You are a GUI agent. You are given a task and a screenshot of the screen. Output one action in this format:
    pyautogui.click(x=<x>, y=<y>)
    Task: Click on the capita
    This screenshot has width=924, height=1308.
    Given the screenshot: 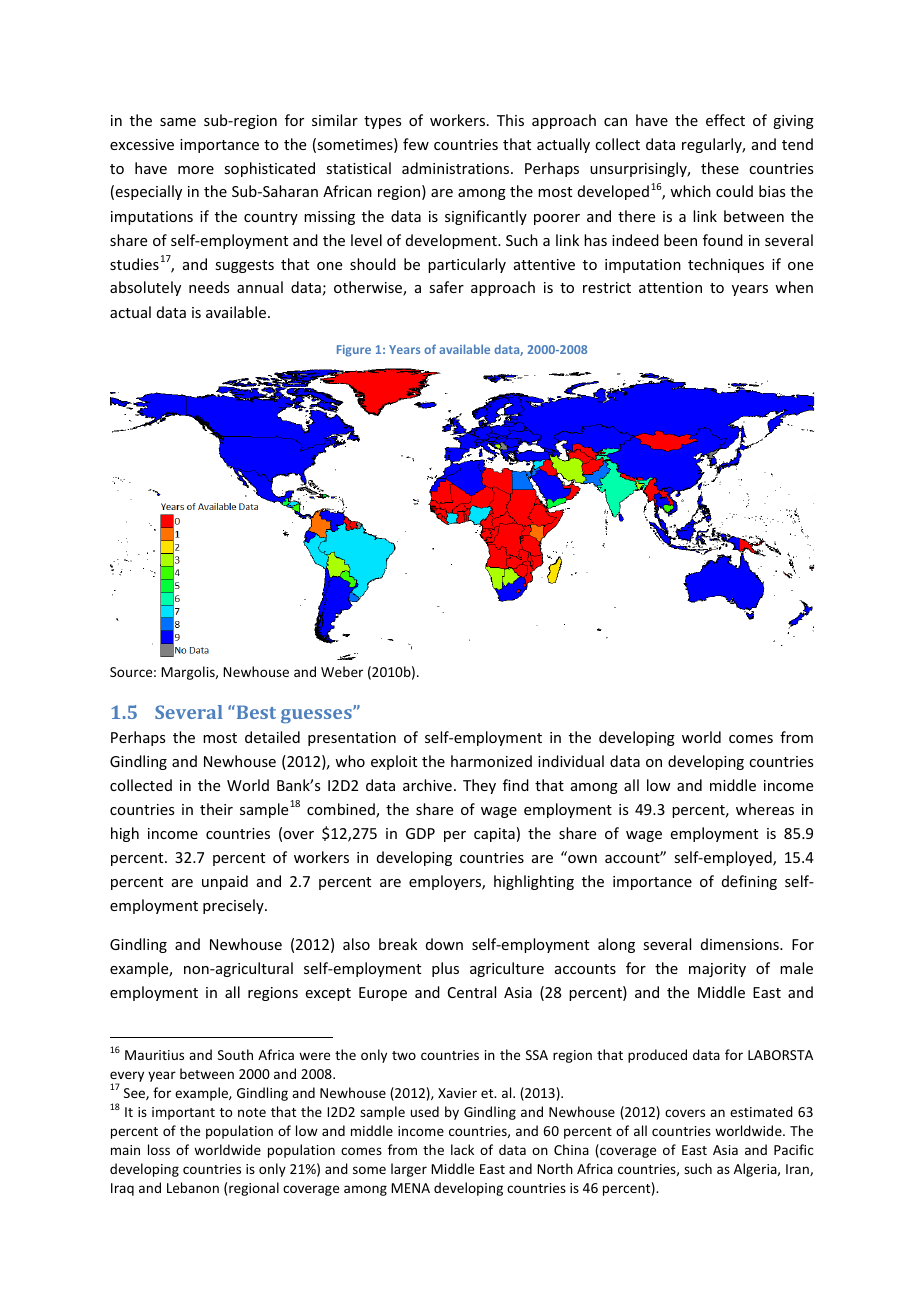 What is the action you would take?
    pyautogui.click(x=494, y=835)
